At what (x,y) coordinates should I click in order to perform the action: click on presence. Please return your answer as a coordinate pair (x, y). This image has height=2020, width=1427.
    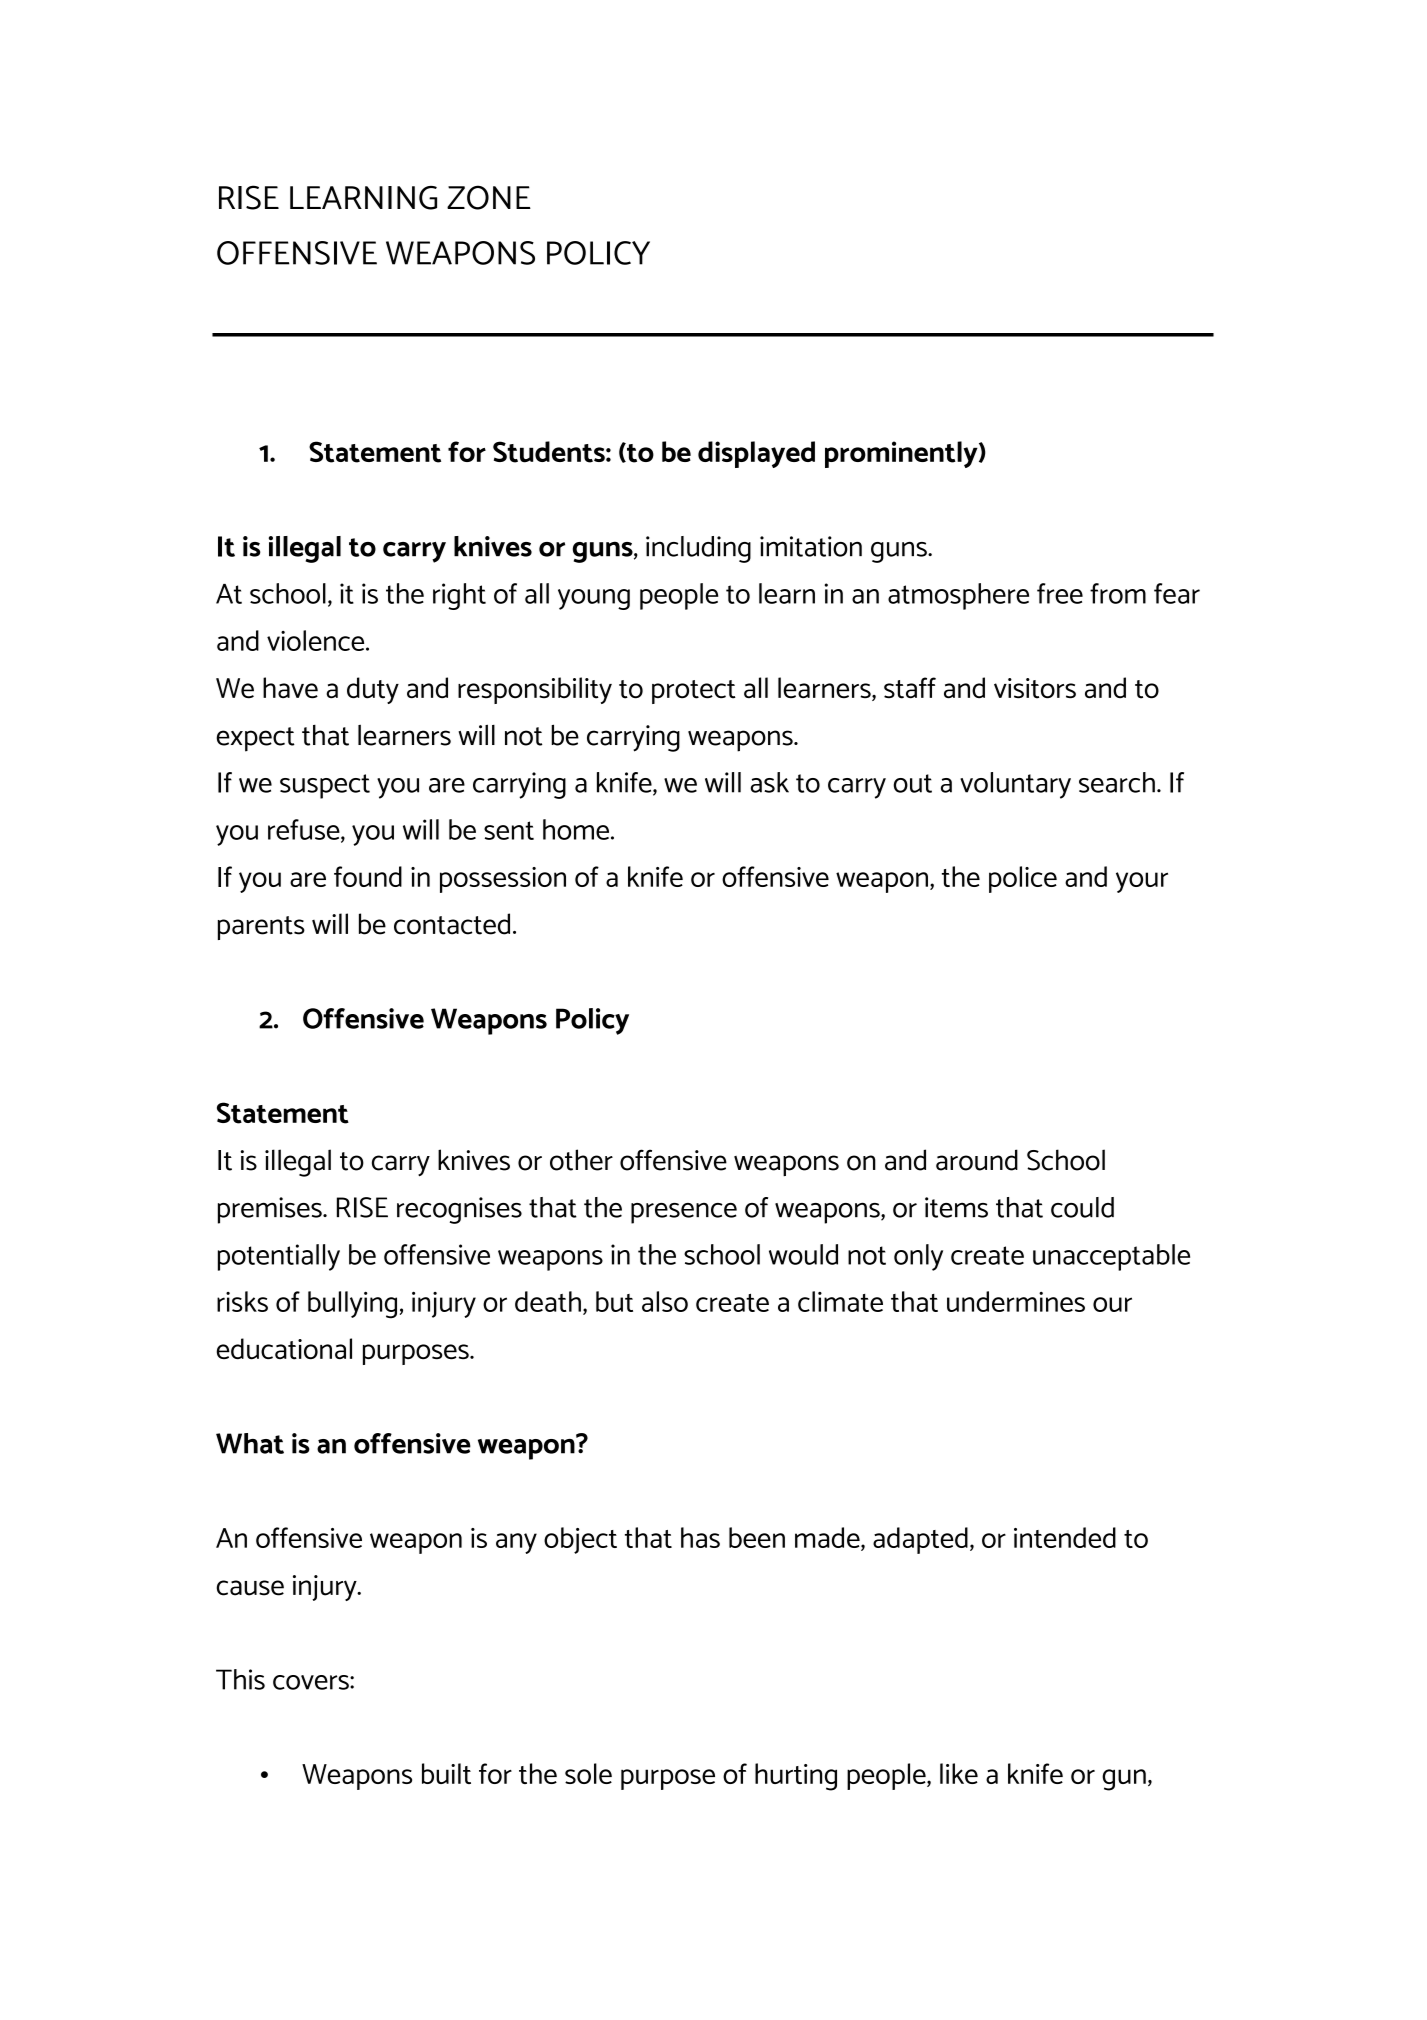
    Looking at the image, I should click on (684, 1213).
